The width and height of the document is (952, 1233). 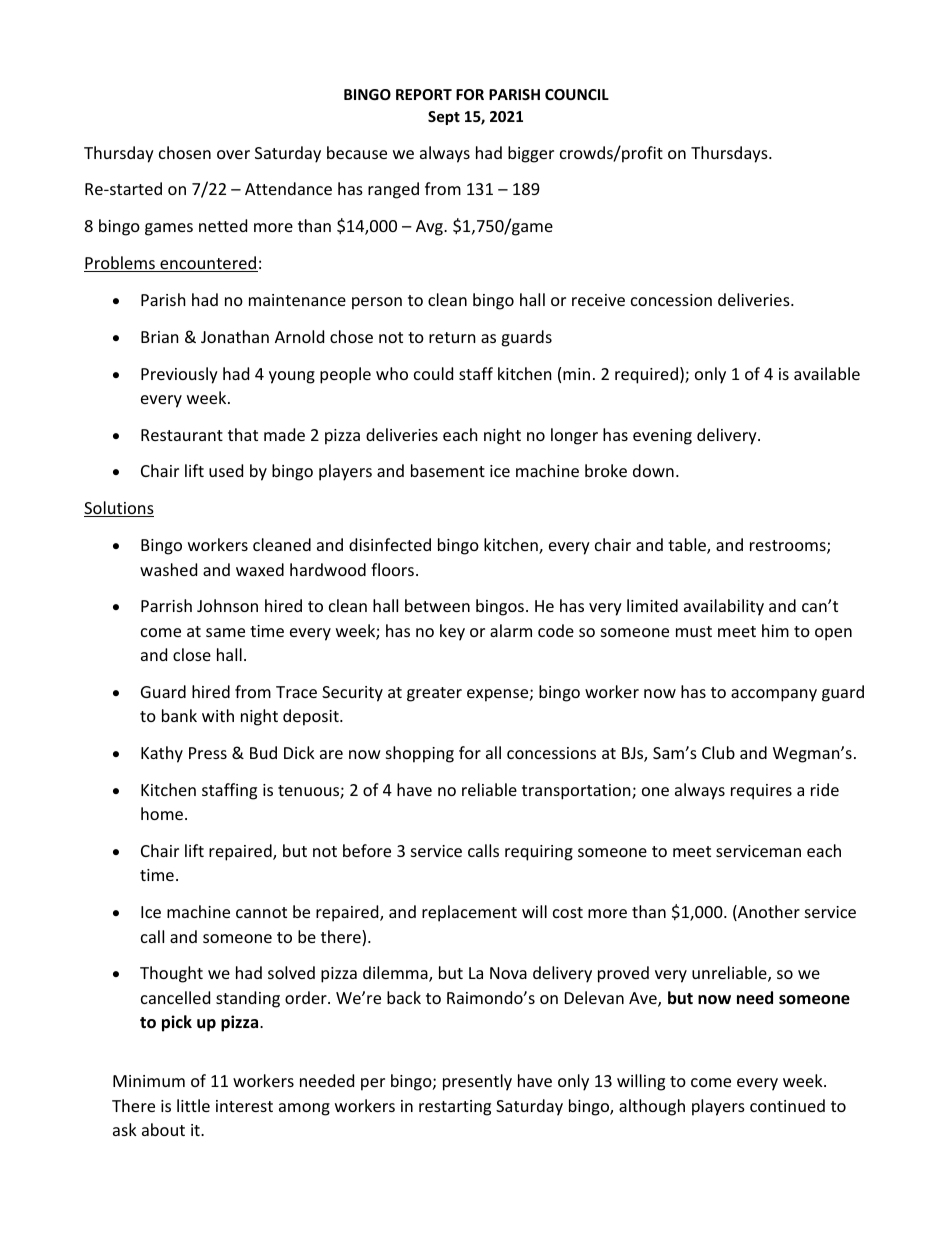 What do you see at coordinates (233, 154) in the document?
I see `over` at bounding box center [233, 154].
